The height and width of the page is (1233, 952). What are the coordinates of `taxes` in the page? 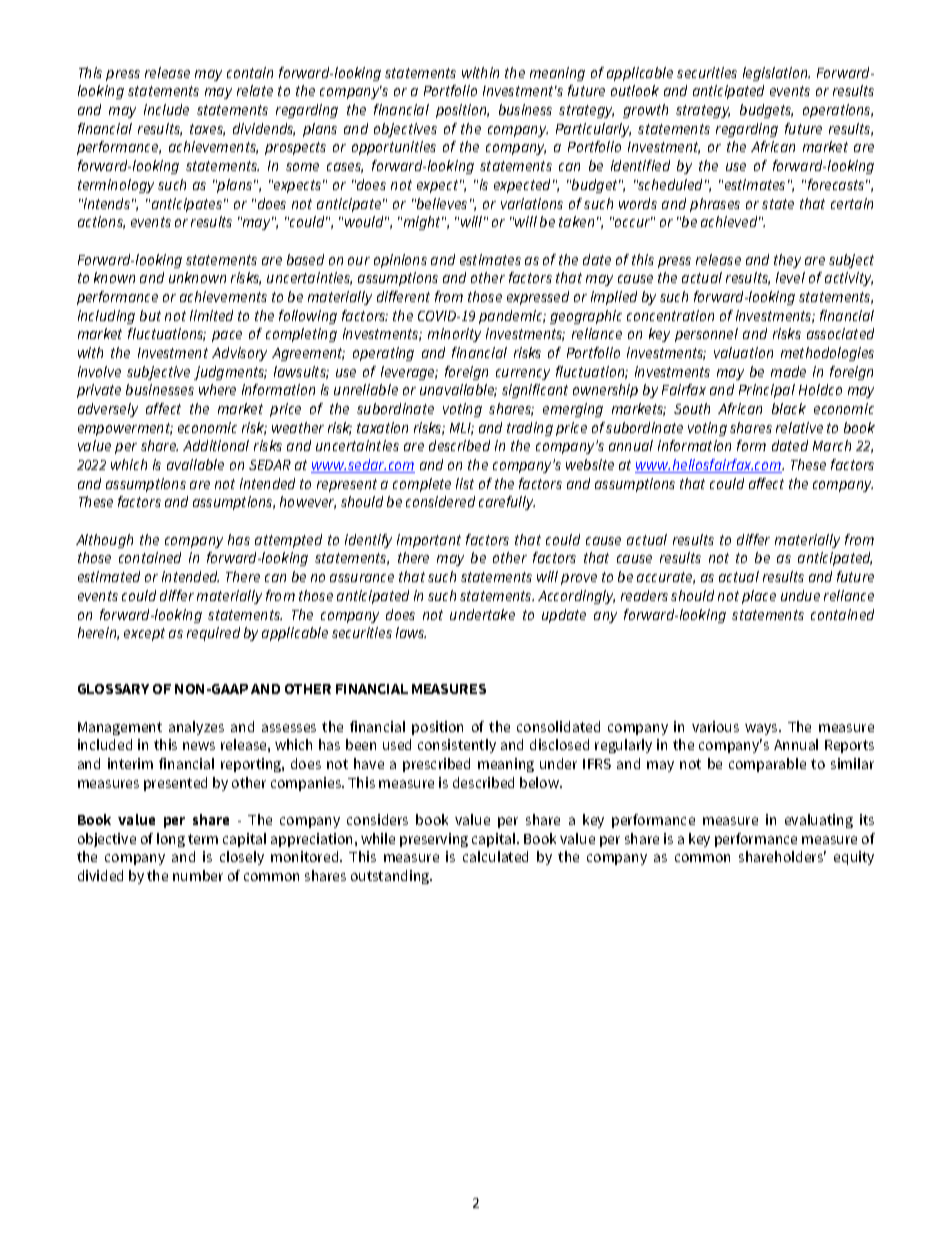 It's located at (207, 130).
